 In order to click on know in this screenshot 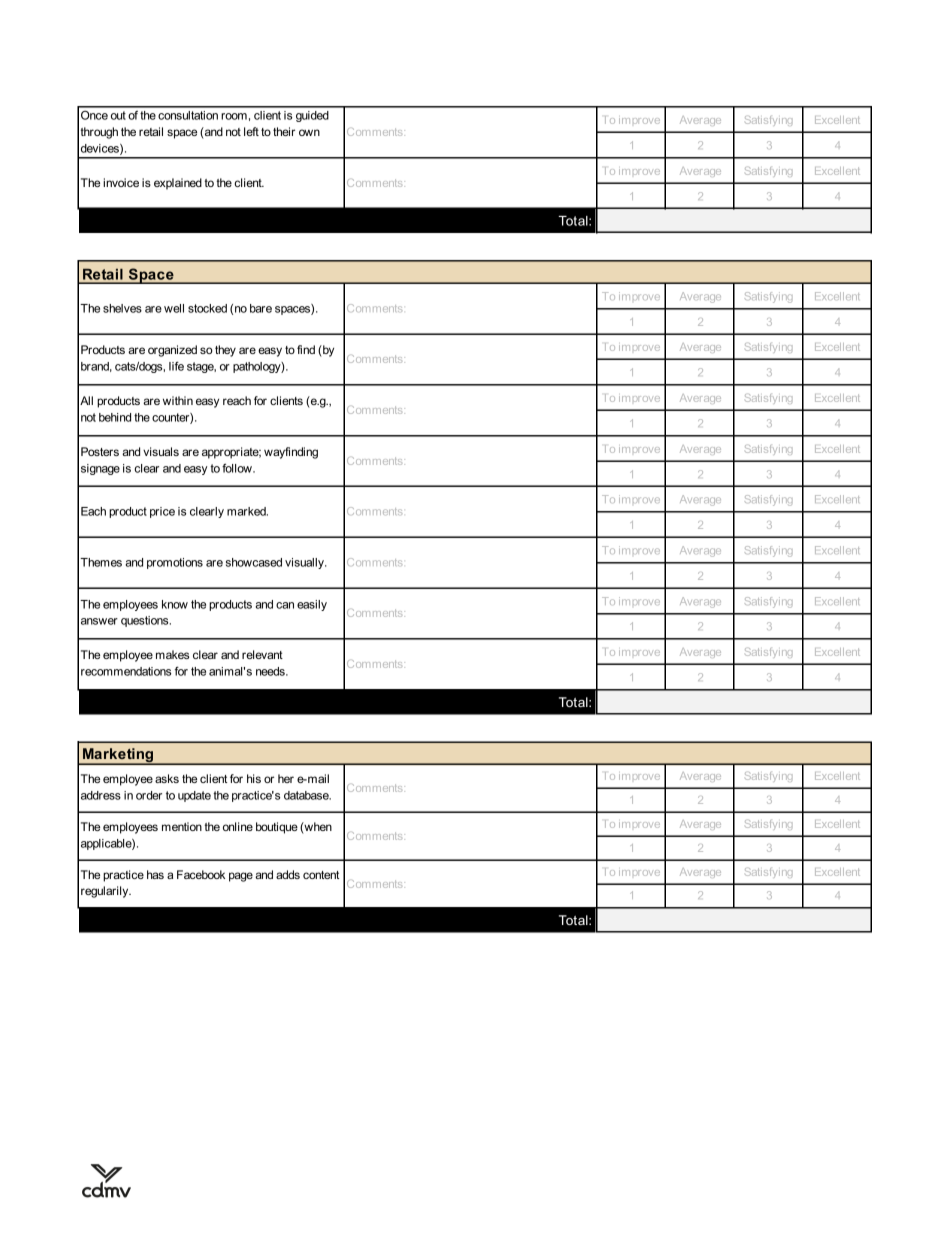, I will do `click(175, 604)`.
